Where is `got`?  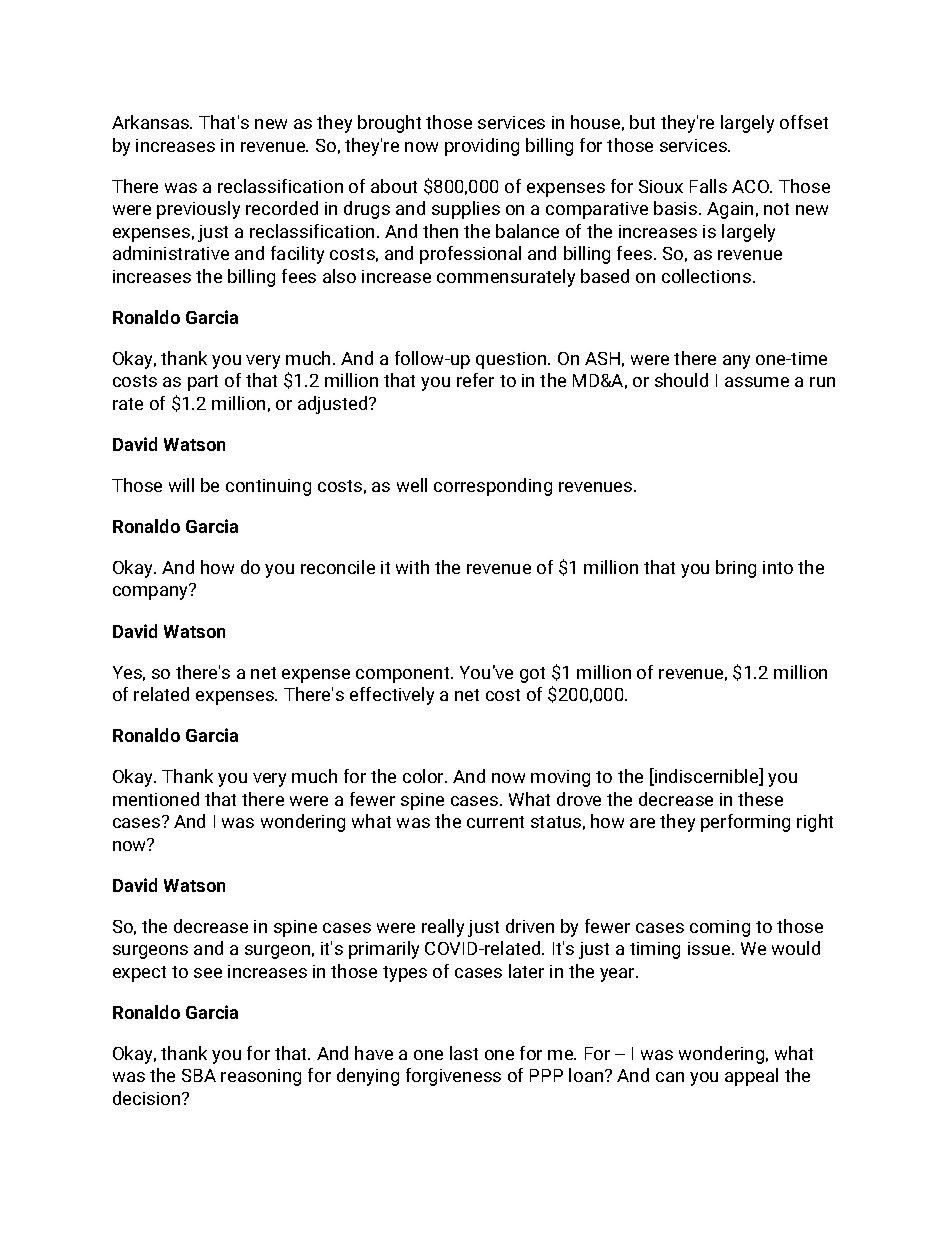 got is located at coordinates (532, 675).
